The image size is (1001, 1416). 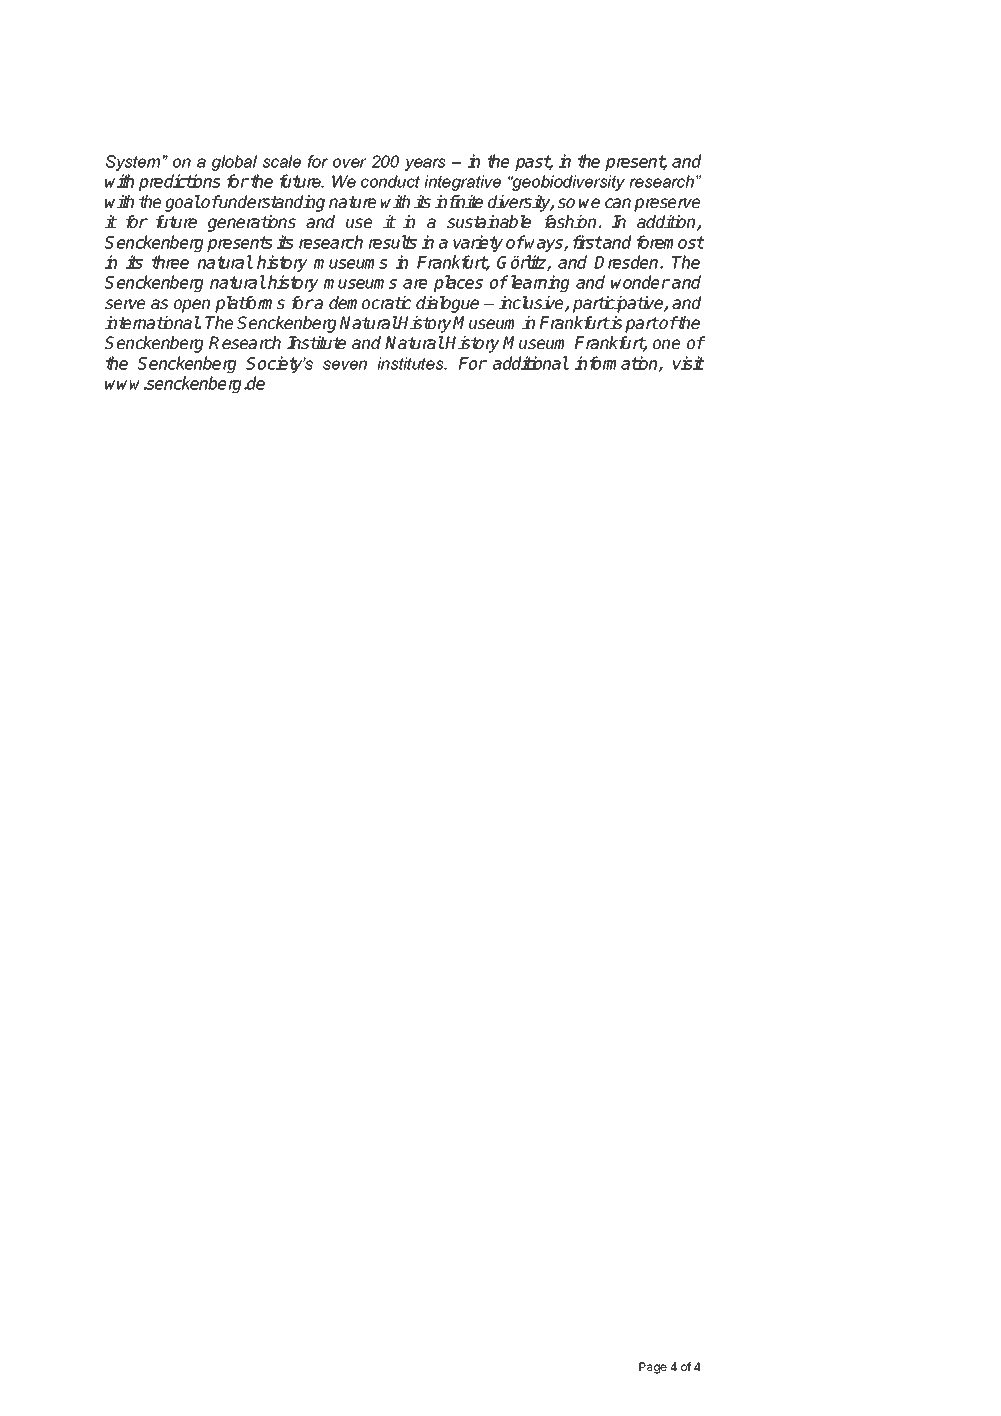 What do you see at coordinates (170, 262) in the image?
I see `three` at bounding box center [170, 262].
